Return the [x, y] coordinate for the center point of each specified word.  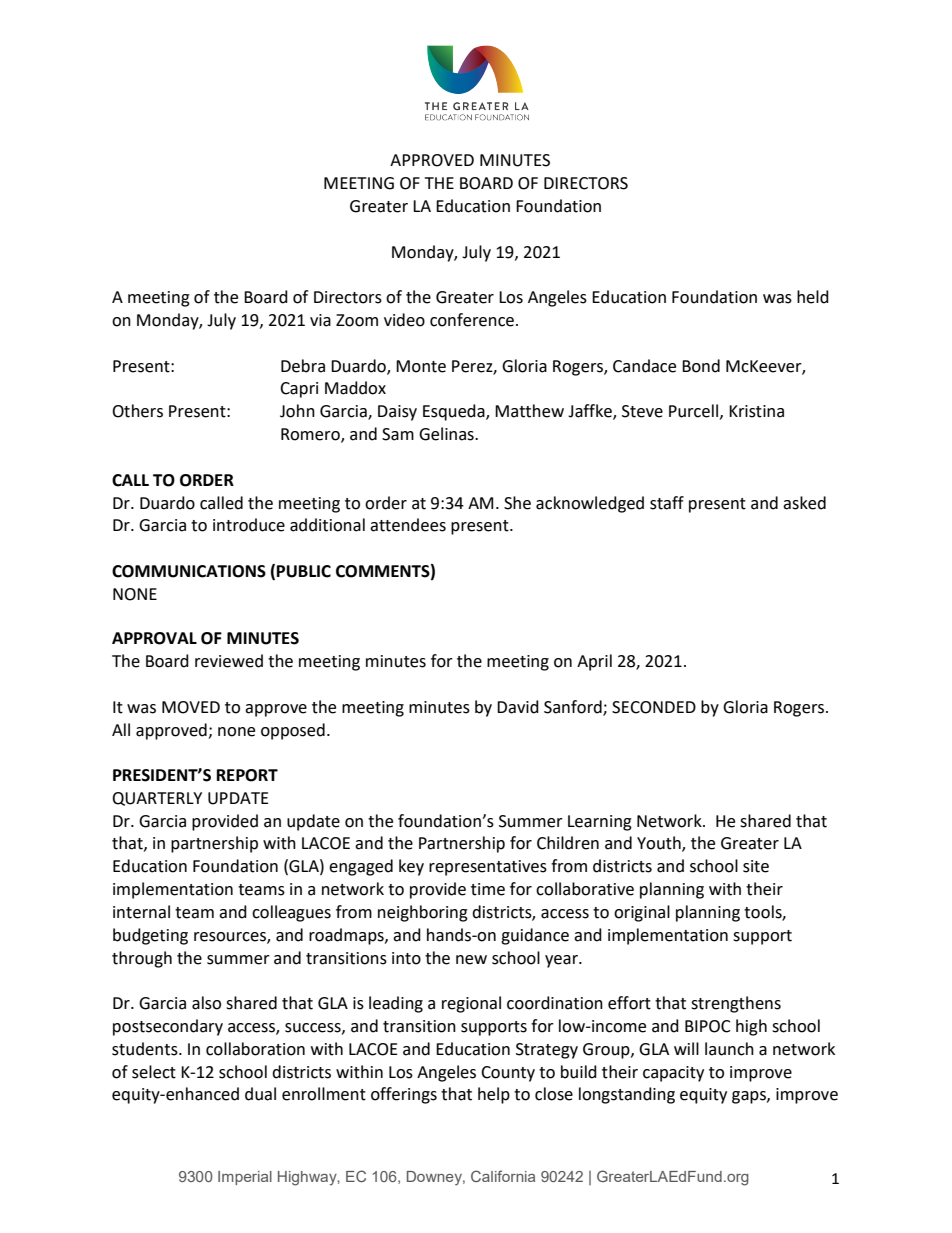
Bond [701, 366]
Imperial [245, 1178]
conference [472, 320]
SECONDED [654, 707]
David [518, 707]
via [320, 320]
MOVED [191, 707]
